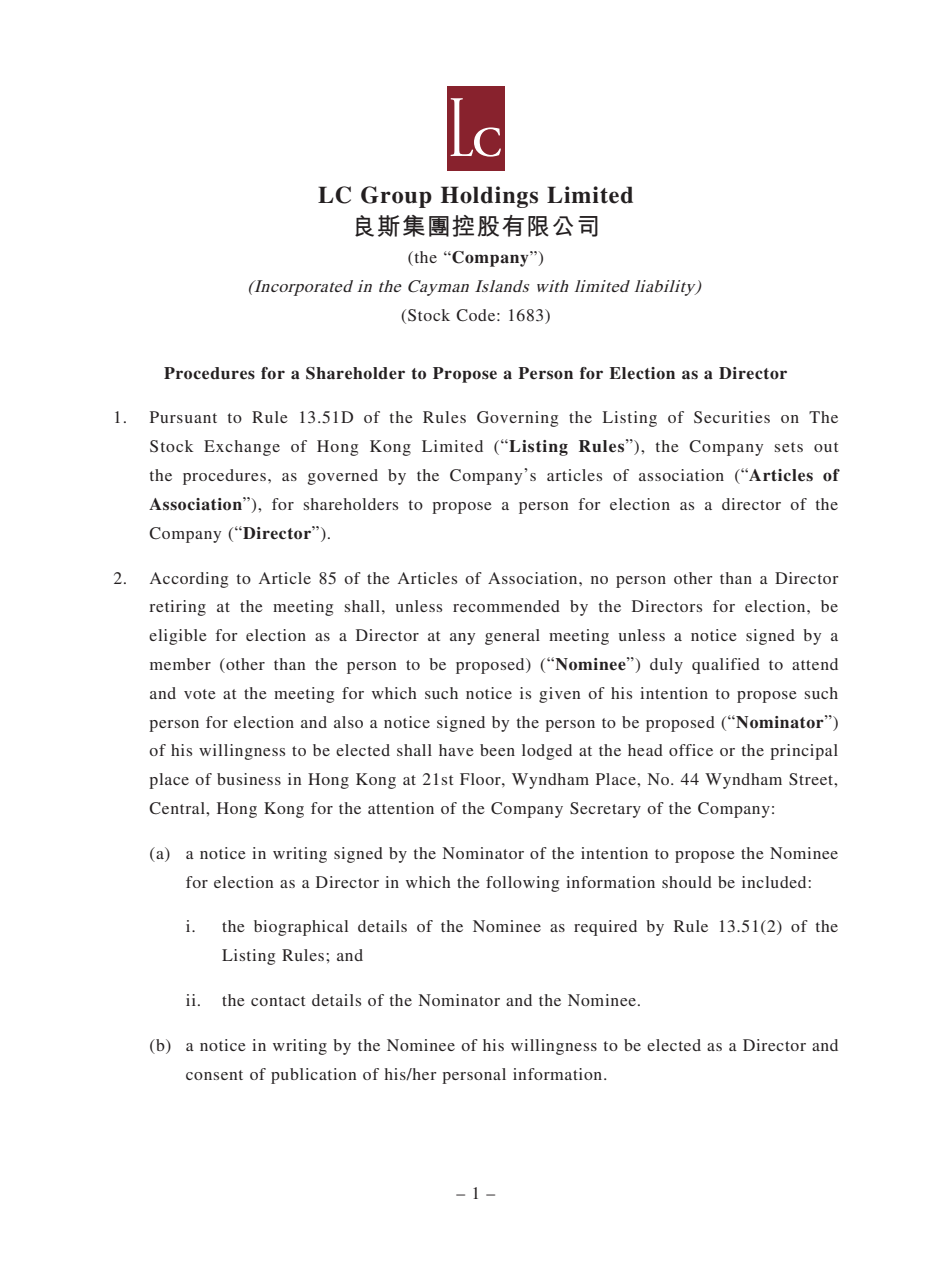 Image resolution: width=952 pixels, height=1270 pixels. Describe the element at coordinates (481, 779) in the screenshot. I see `Floor` at that location.
